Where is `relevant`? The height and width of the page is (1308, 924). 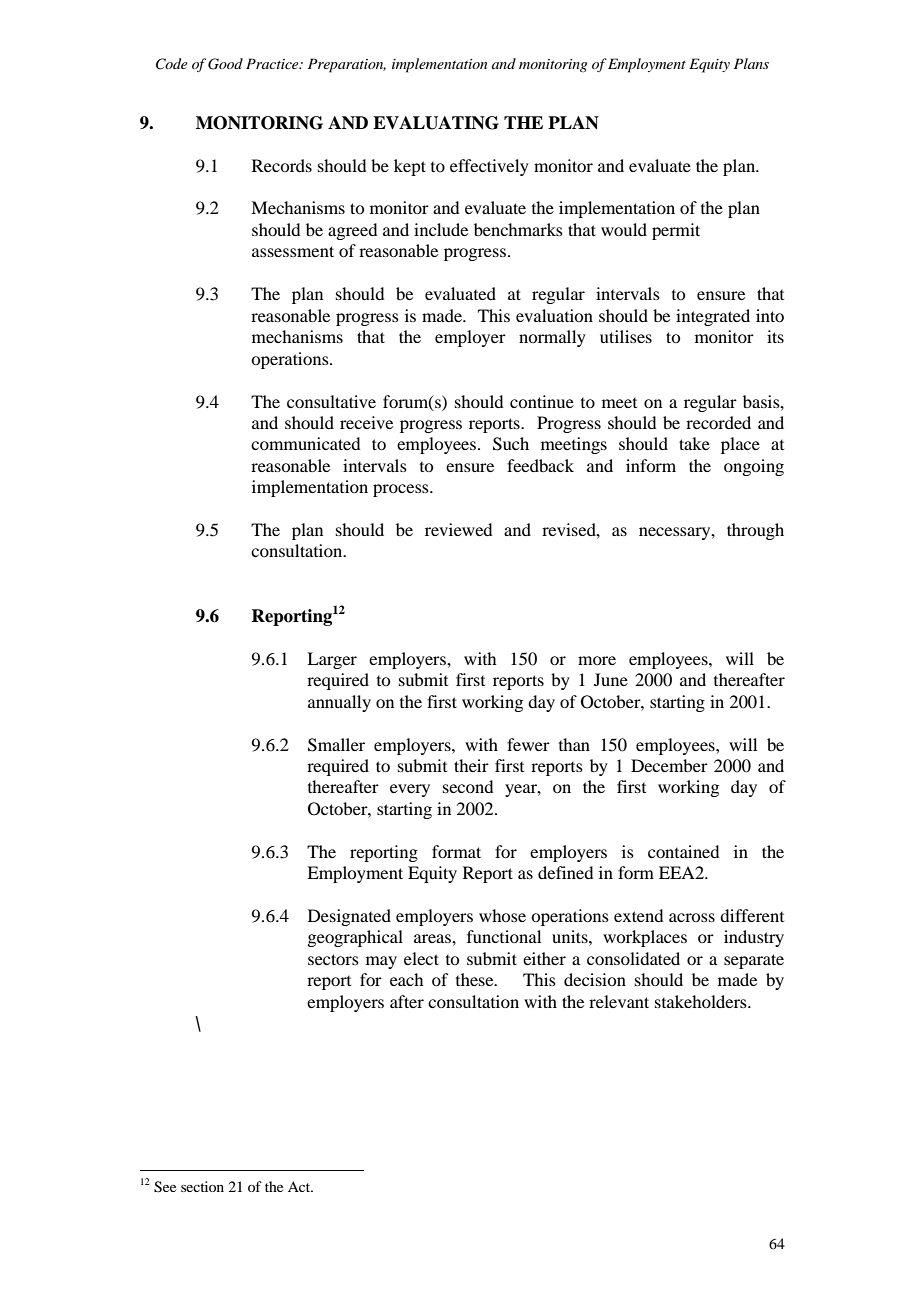 relevant is located at coordinates (619, 1001).
